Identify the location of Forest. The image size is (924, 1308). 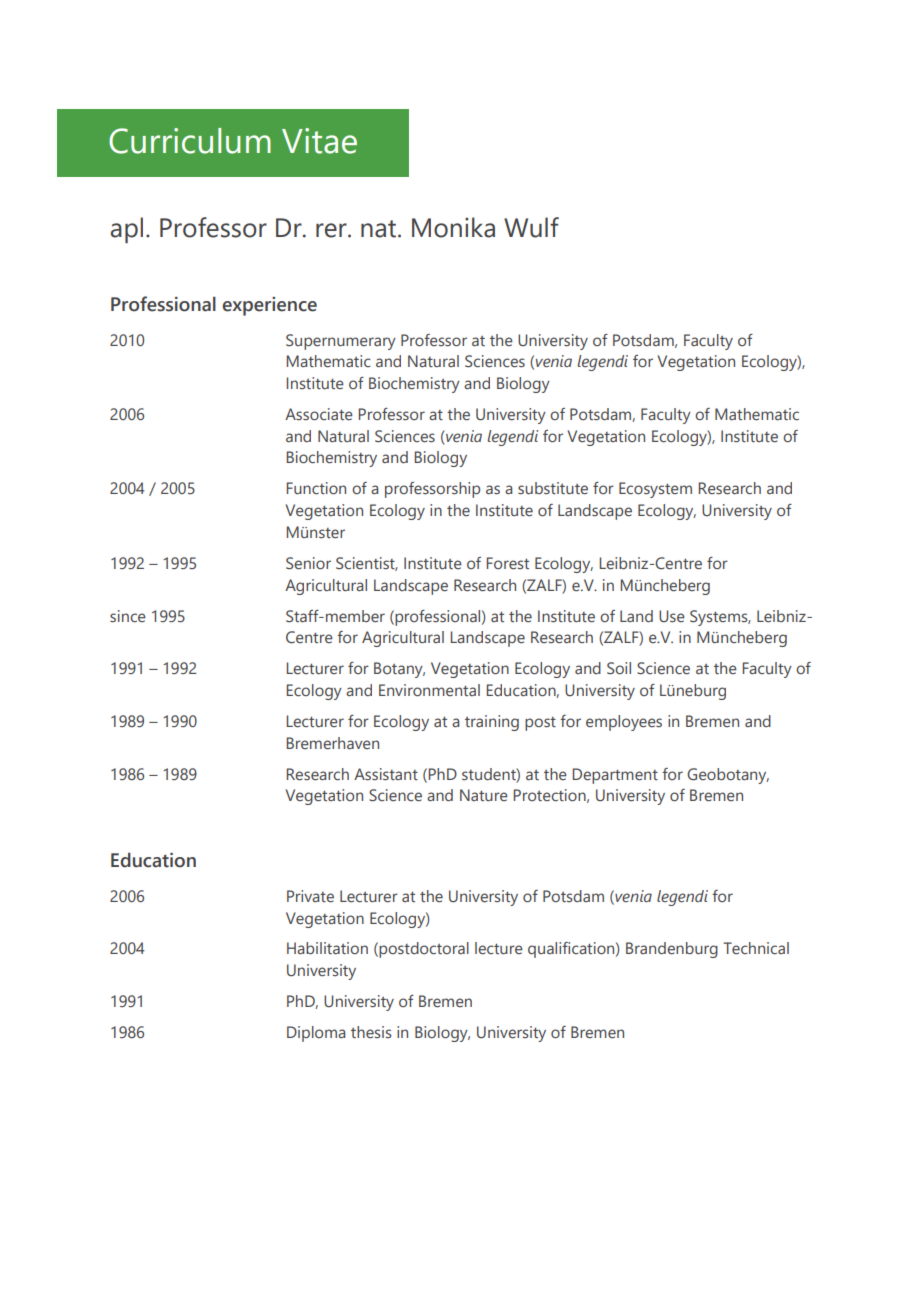
(507, 563).
